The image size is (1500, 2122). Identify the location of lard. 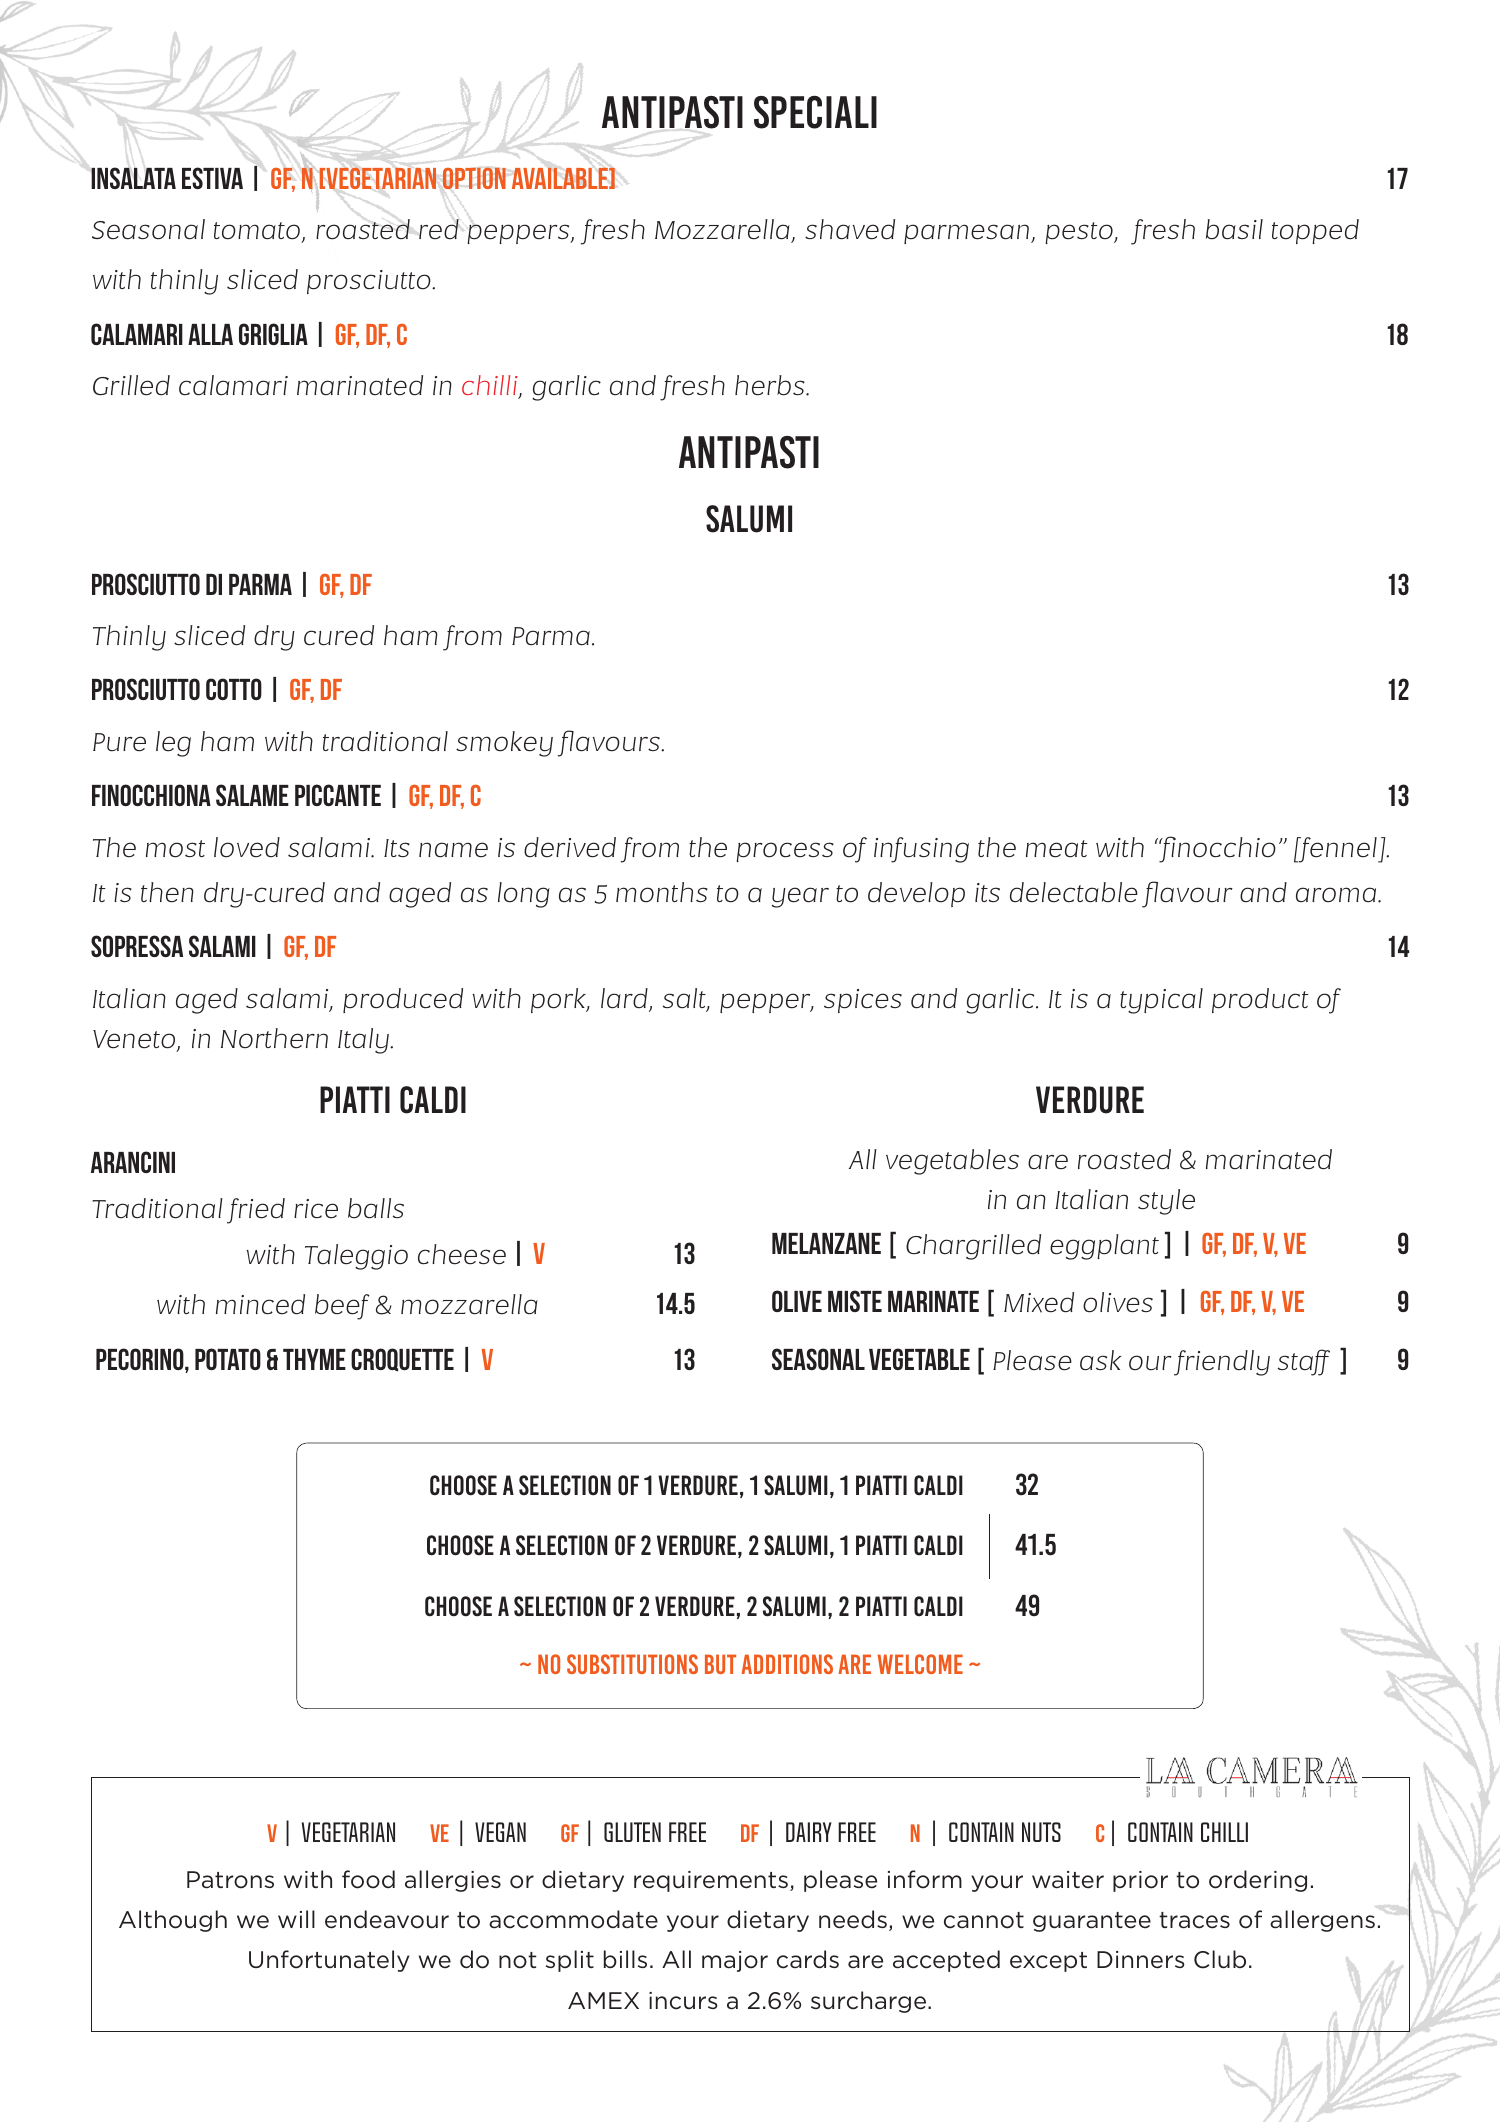
(625, 999).
